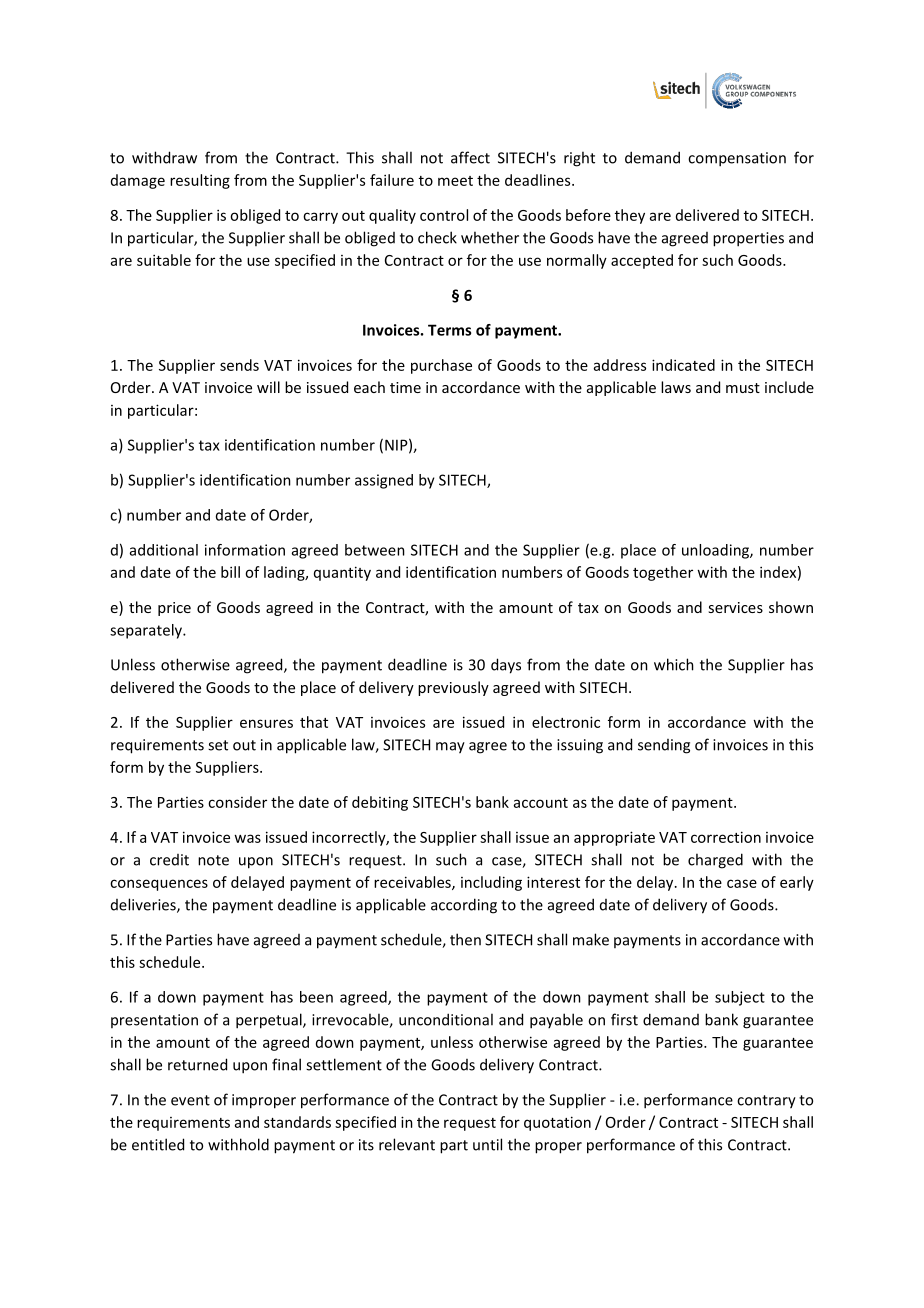  Describe the element at coordinates (766, 1102) in the page. I see `contrary` at that location.
